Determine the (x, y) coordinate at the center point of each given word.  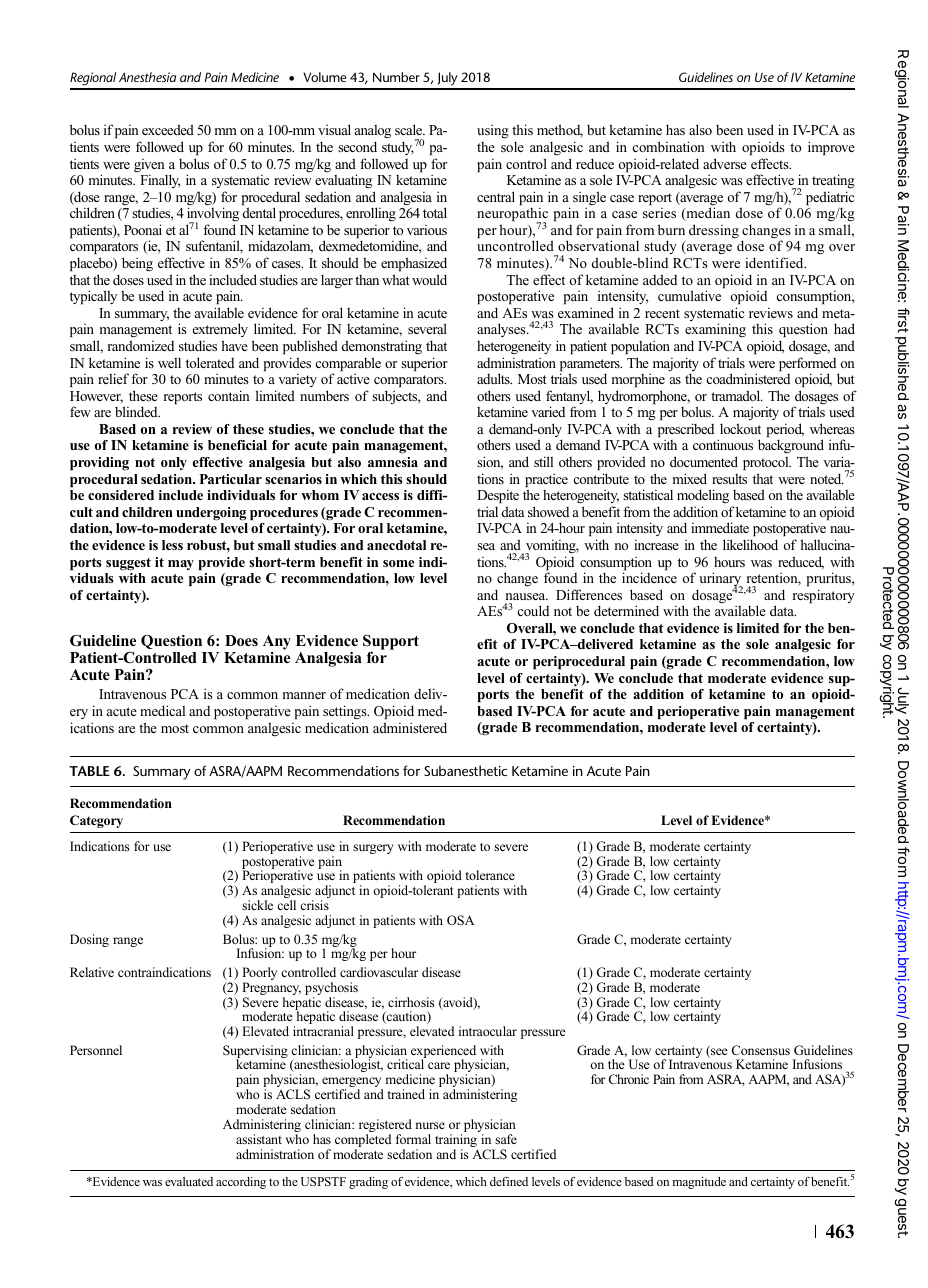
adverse (725, 163)
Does (241, 640)
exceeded (168, 129)
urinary (721, 580)
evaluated (189, 1181)
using (493, 131)
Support (391, 643)
